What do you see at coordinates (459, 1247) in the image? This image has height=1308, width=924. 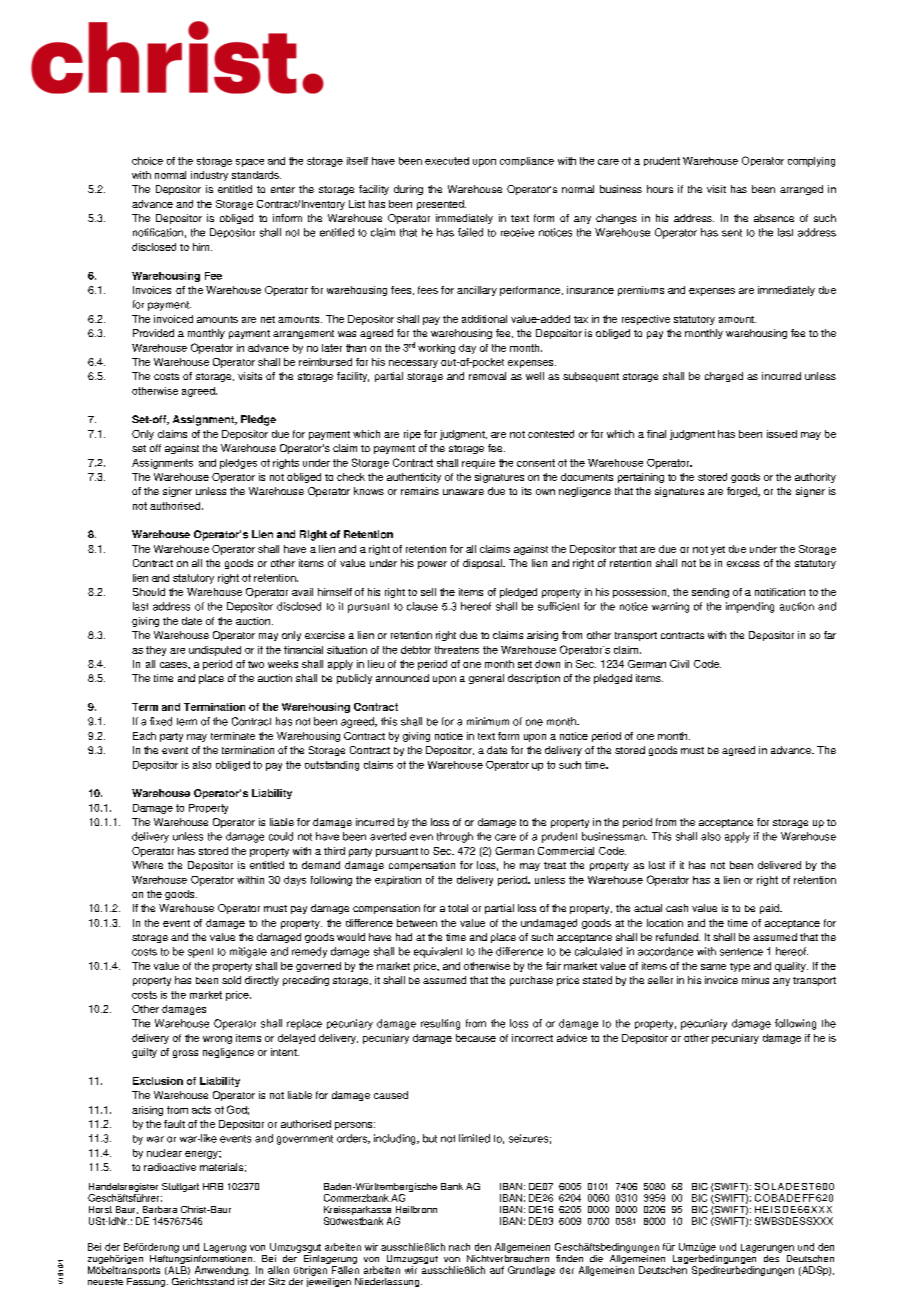 I see `nach` at bounding box center [459, 1247].
